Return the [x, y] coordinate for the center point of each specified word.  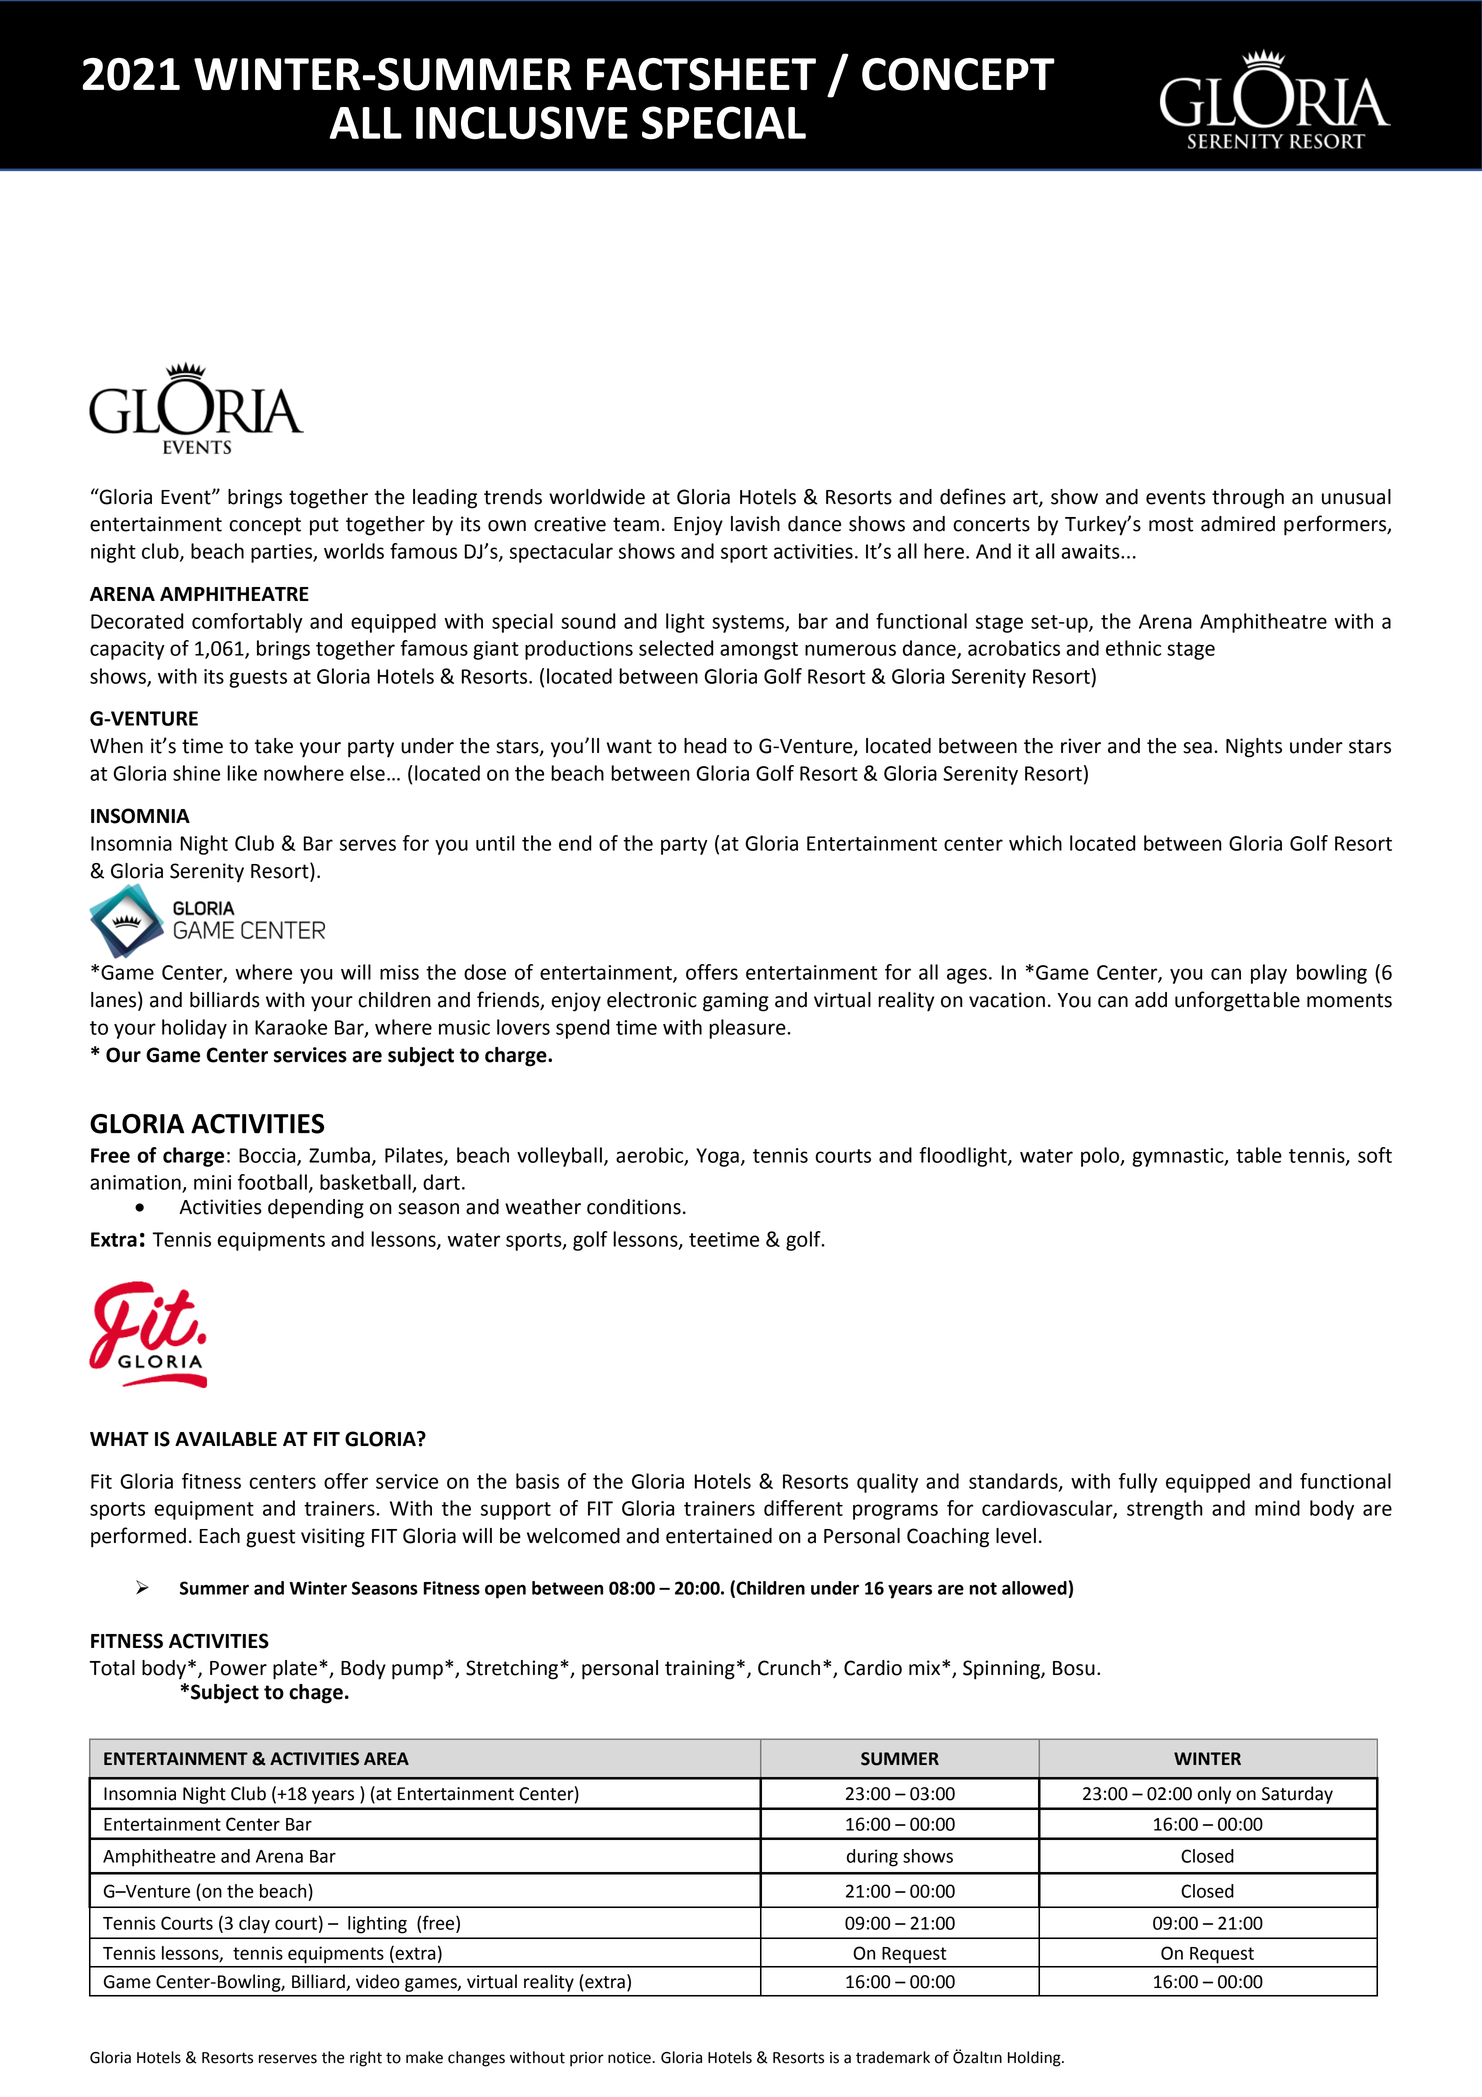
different [803, 1508]
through [1248, 499]
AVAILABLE [226, 1439]
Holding [1035, 2059]
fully [1138, 1483]
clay [254, 1925]
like [242, 773]
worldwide [597, 497]
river [1081, 746]
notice [630, 2058]
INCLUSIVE [522, 123]
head [705, 746]
